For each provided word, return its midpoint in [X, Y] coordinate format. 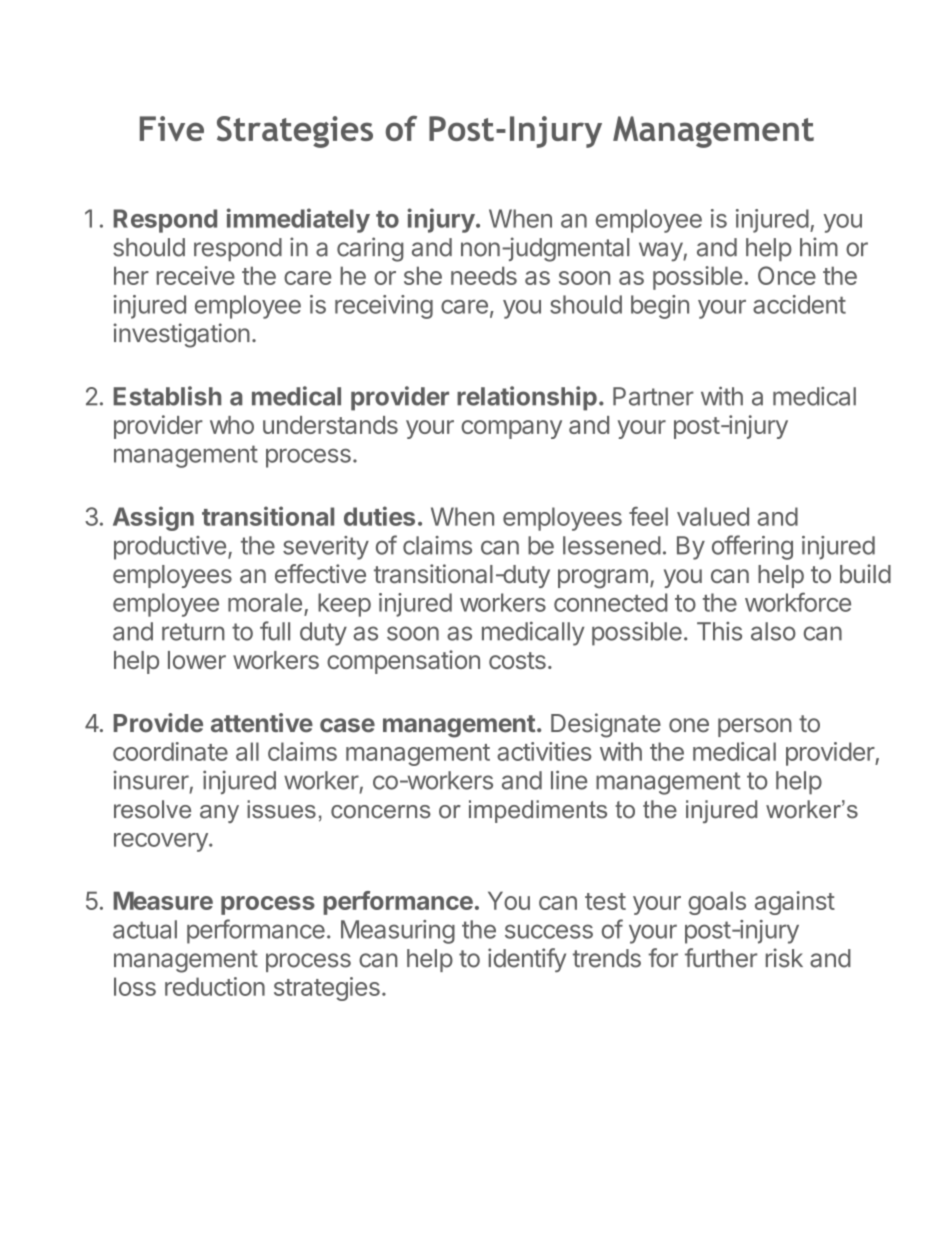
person [755, 727]
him [819, 246]
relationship [527, 398]
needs [484, 275]
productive [170, 548]
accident [799, 304]
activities [544, 751]
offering [752, 547]
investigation [181, 335]
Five [172, 128]
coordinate [170, 751]
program [603, 579]
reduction [215, 986]
